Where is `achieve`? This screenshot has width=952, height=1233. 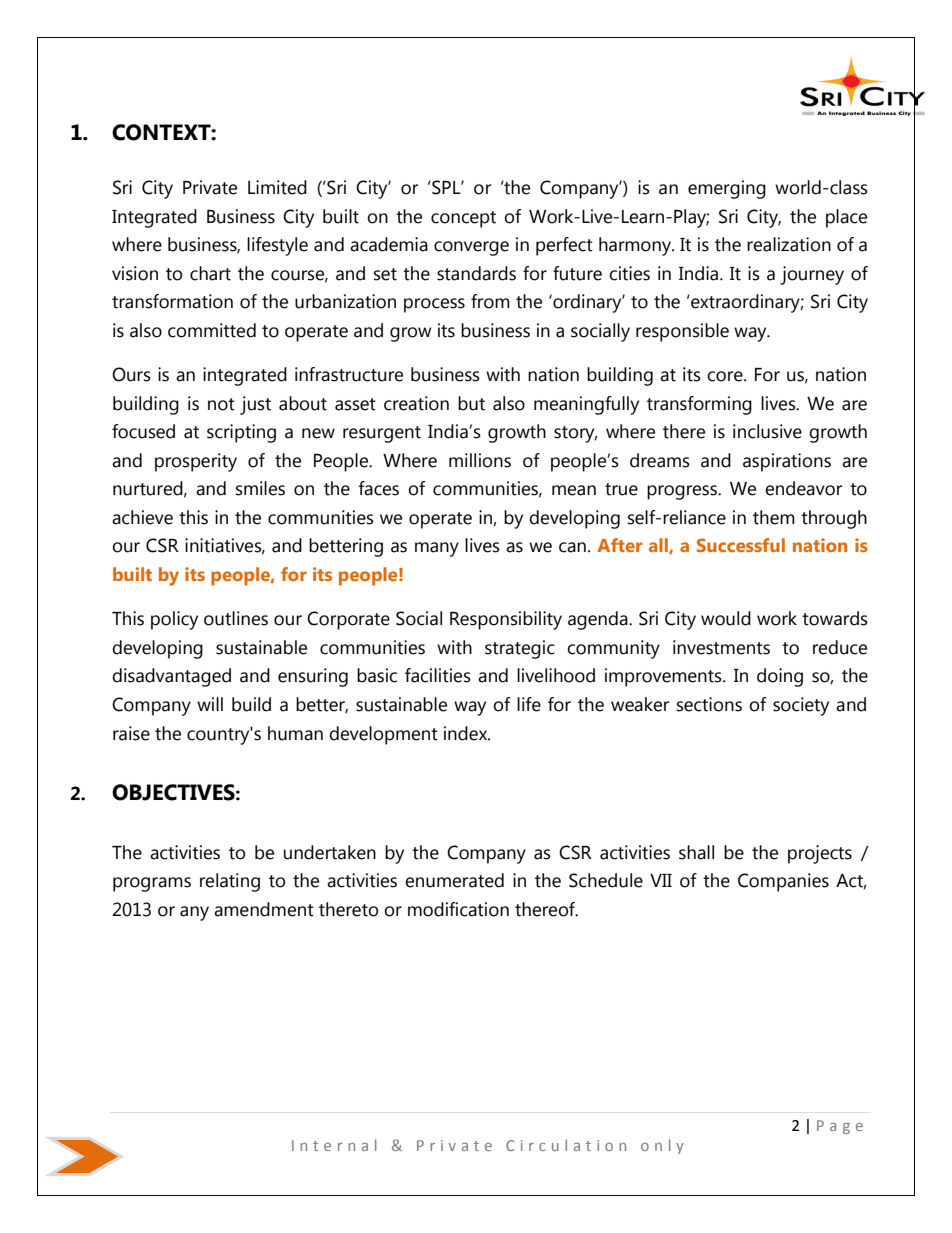 achieve is located at coordinates (142, 517).
